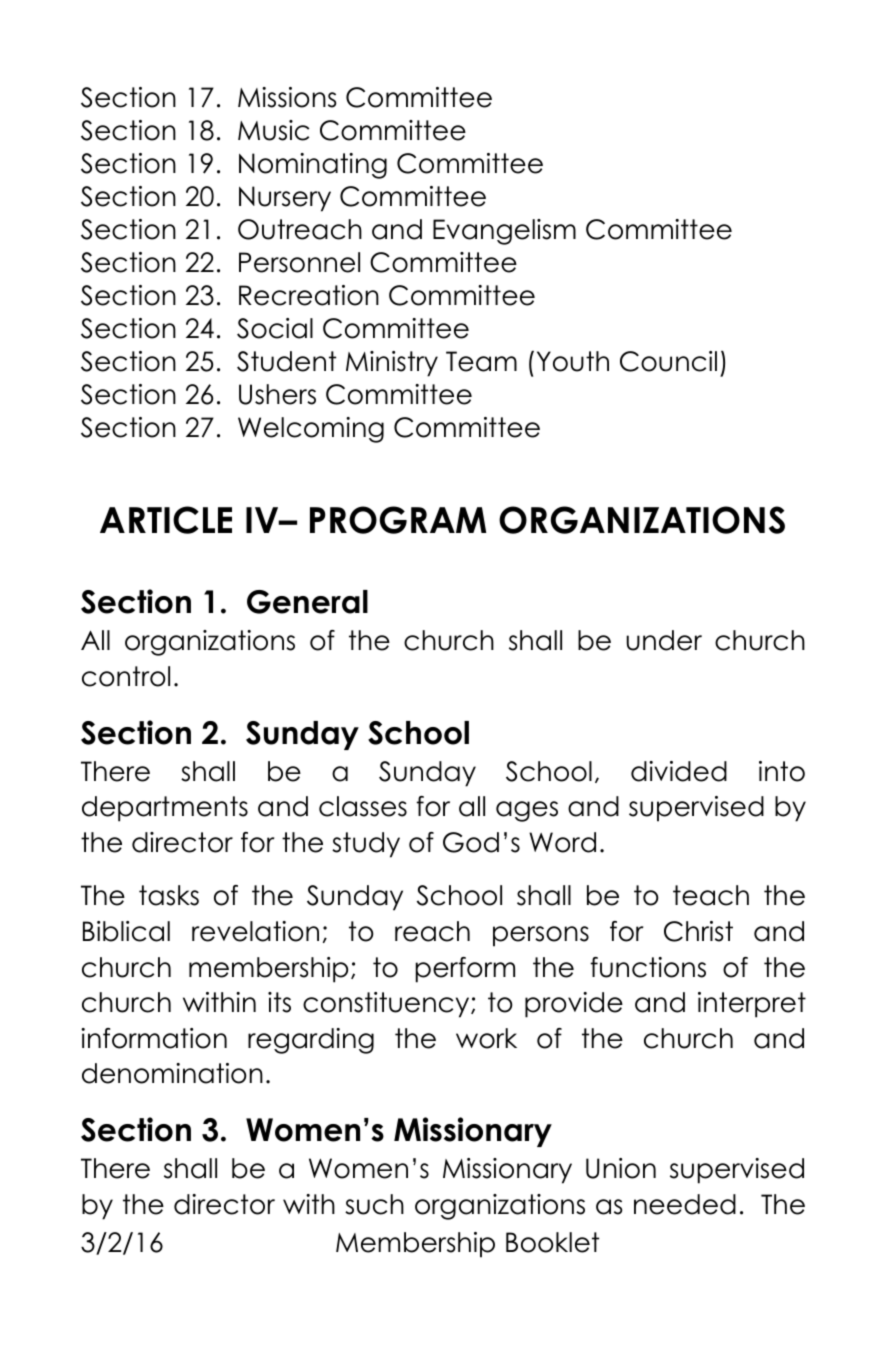  I want to click on divided, so click(679, 771).
